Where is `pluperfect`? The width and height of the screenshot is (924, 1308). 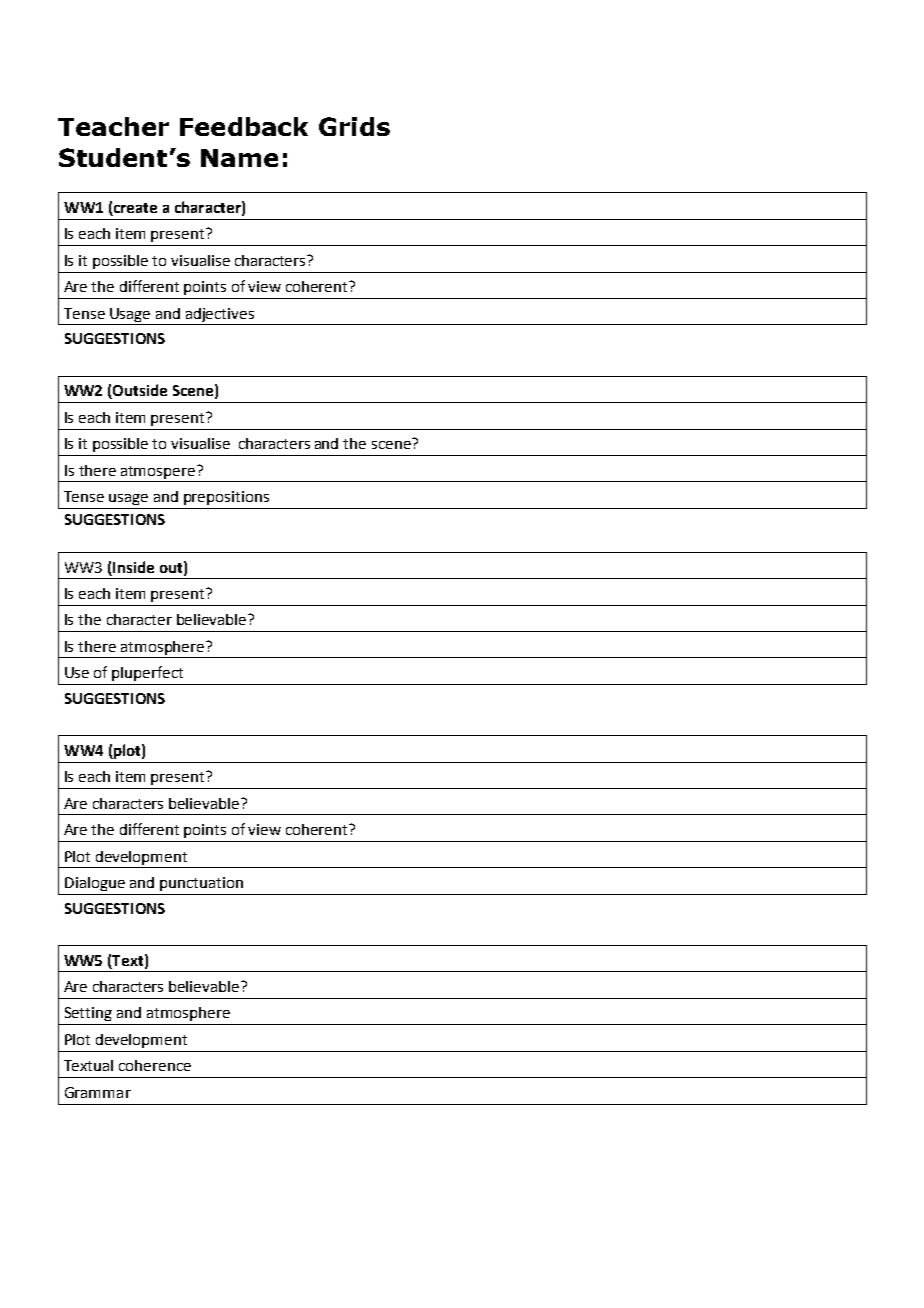 pluperfect is located at coordinates (147, 673).
